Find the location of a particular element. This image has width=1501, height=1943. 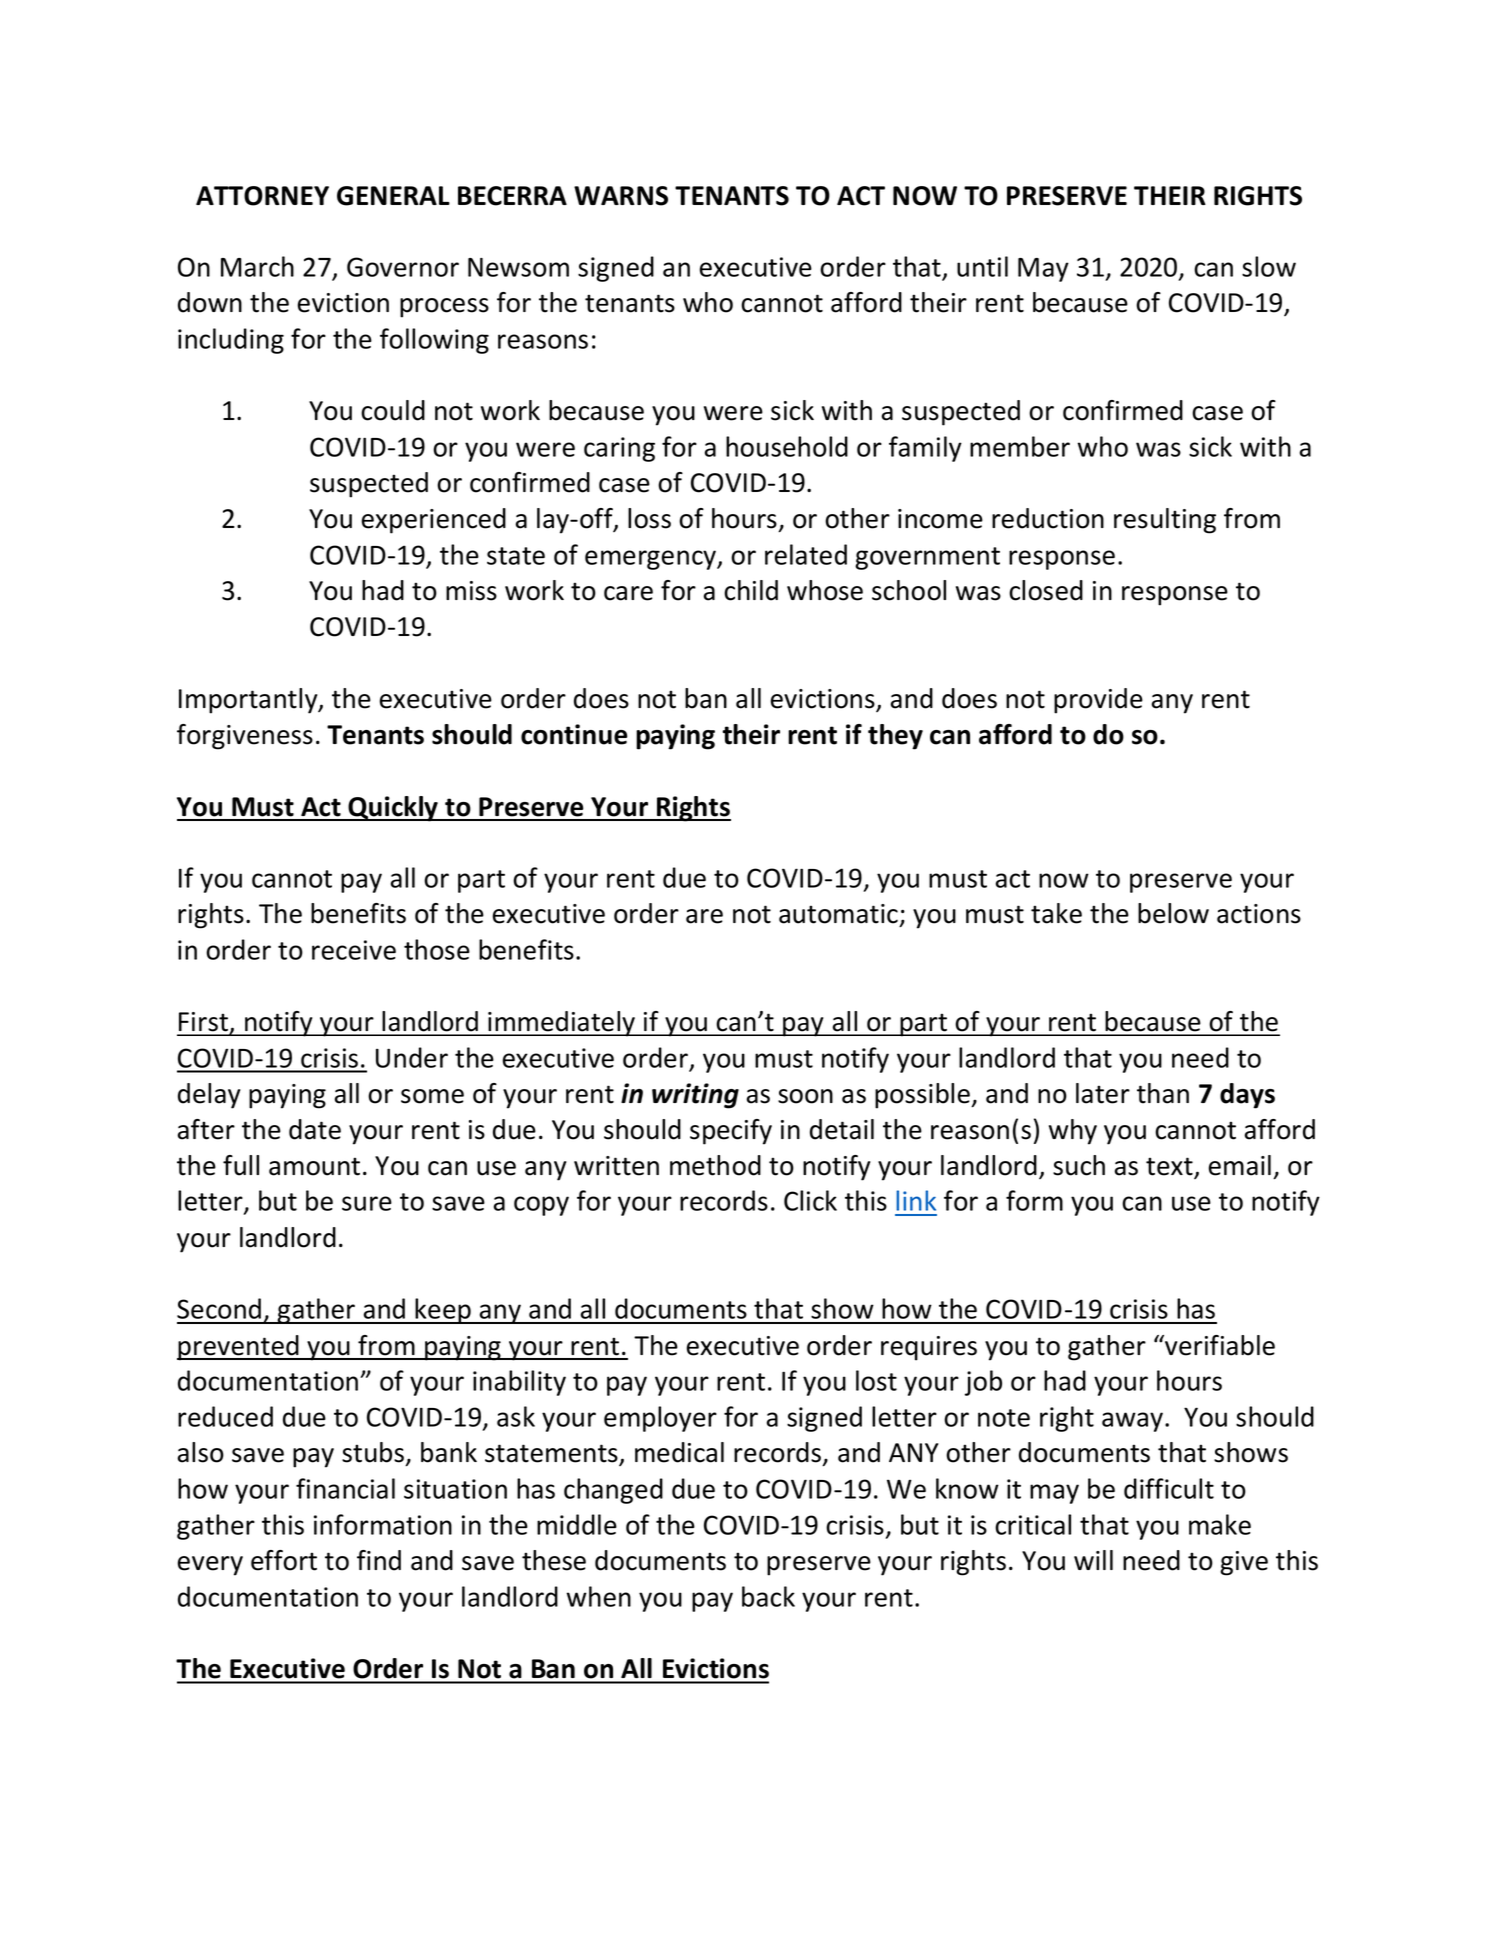

resulting is located at coordinates (1165, 521).
